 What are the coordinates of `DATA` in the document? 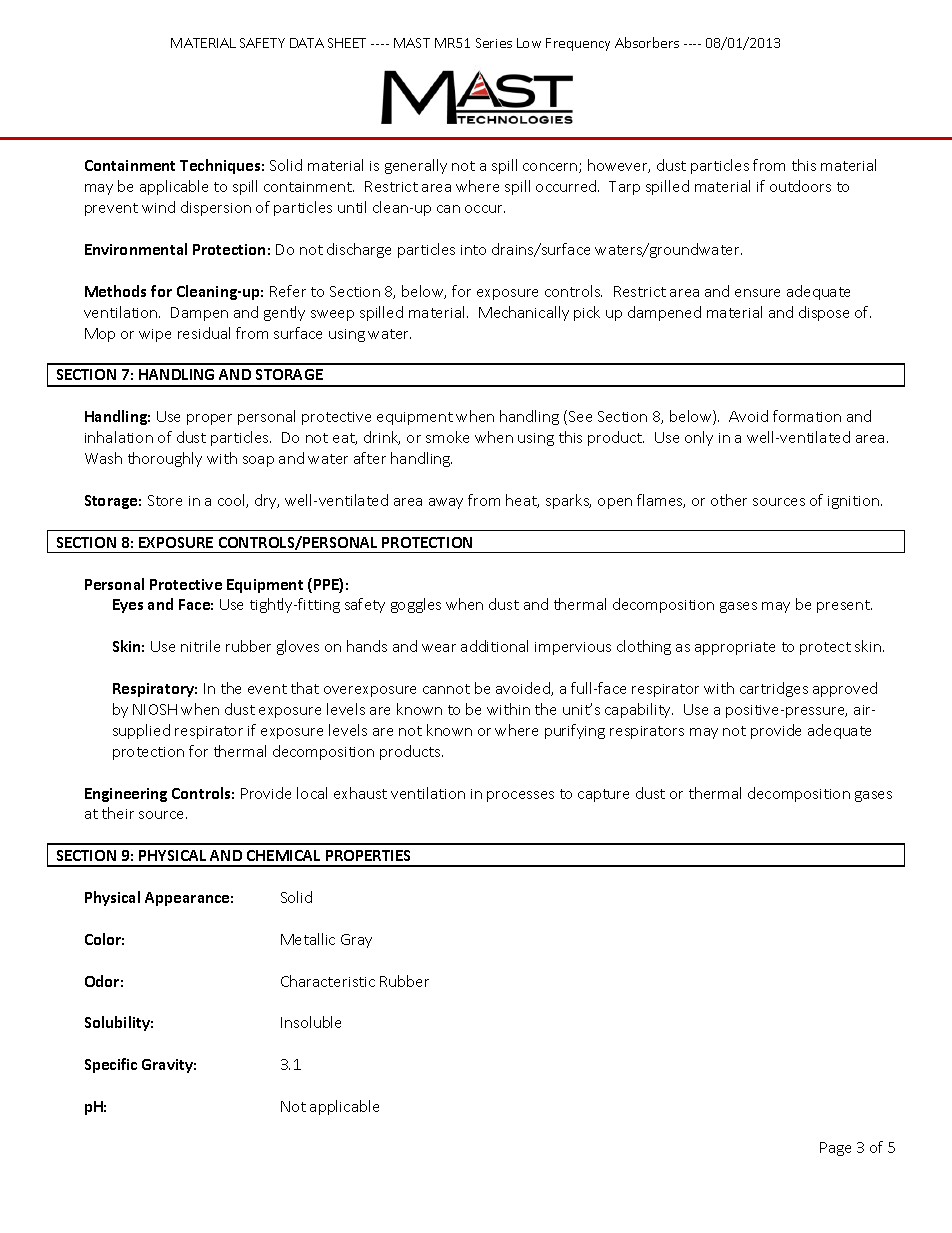 It's located at (307, 43).
